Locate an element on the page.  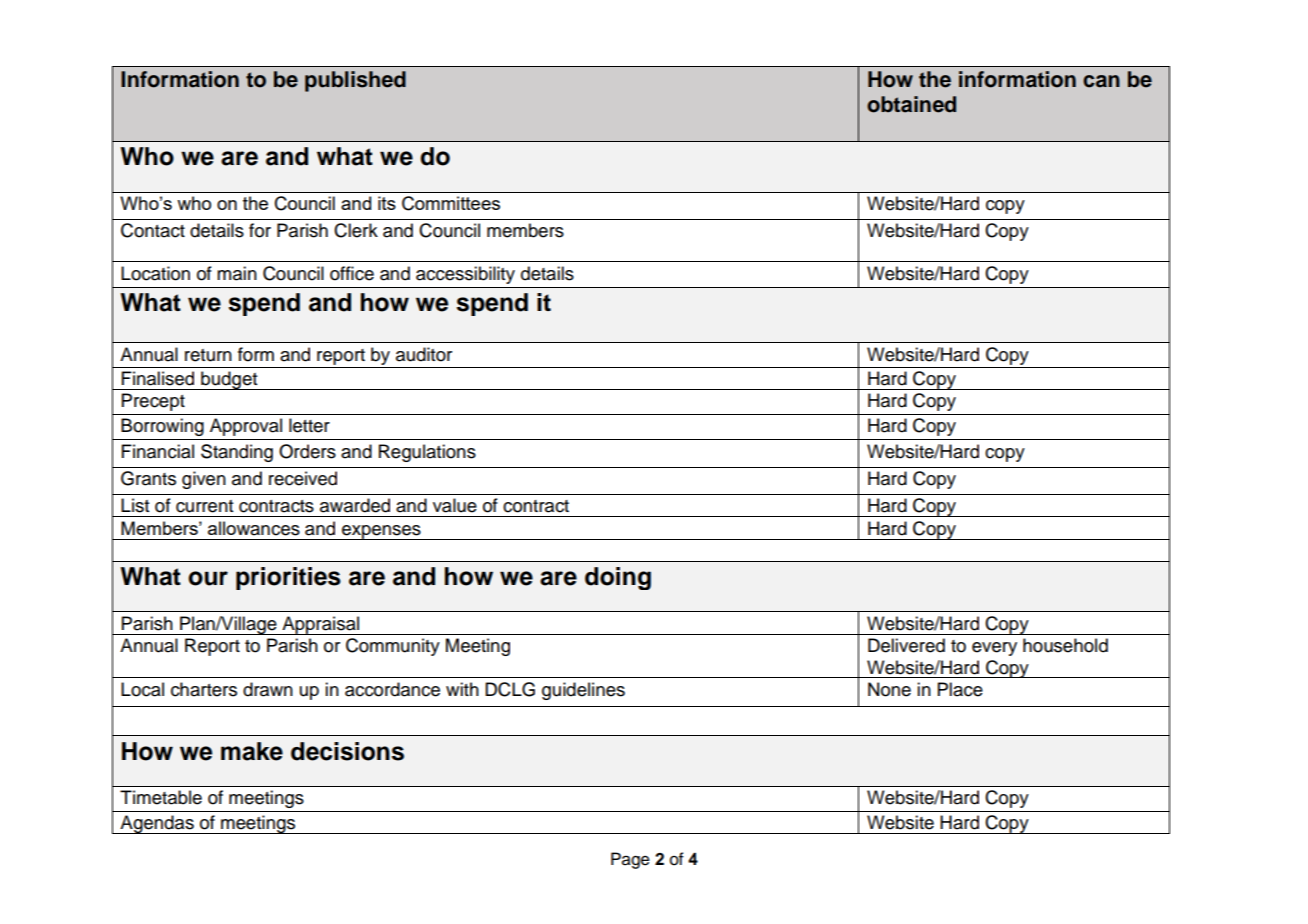
Standing is located at coordinates (237, 453).
